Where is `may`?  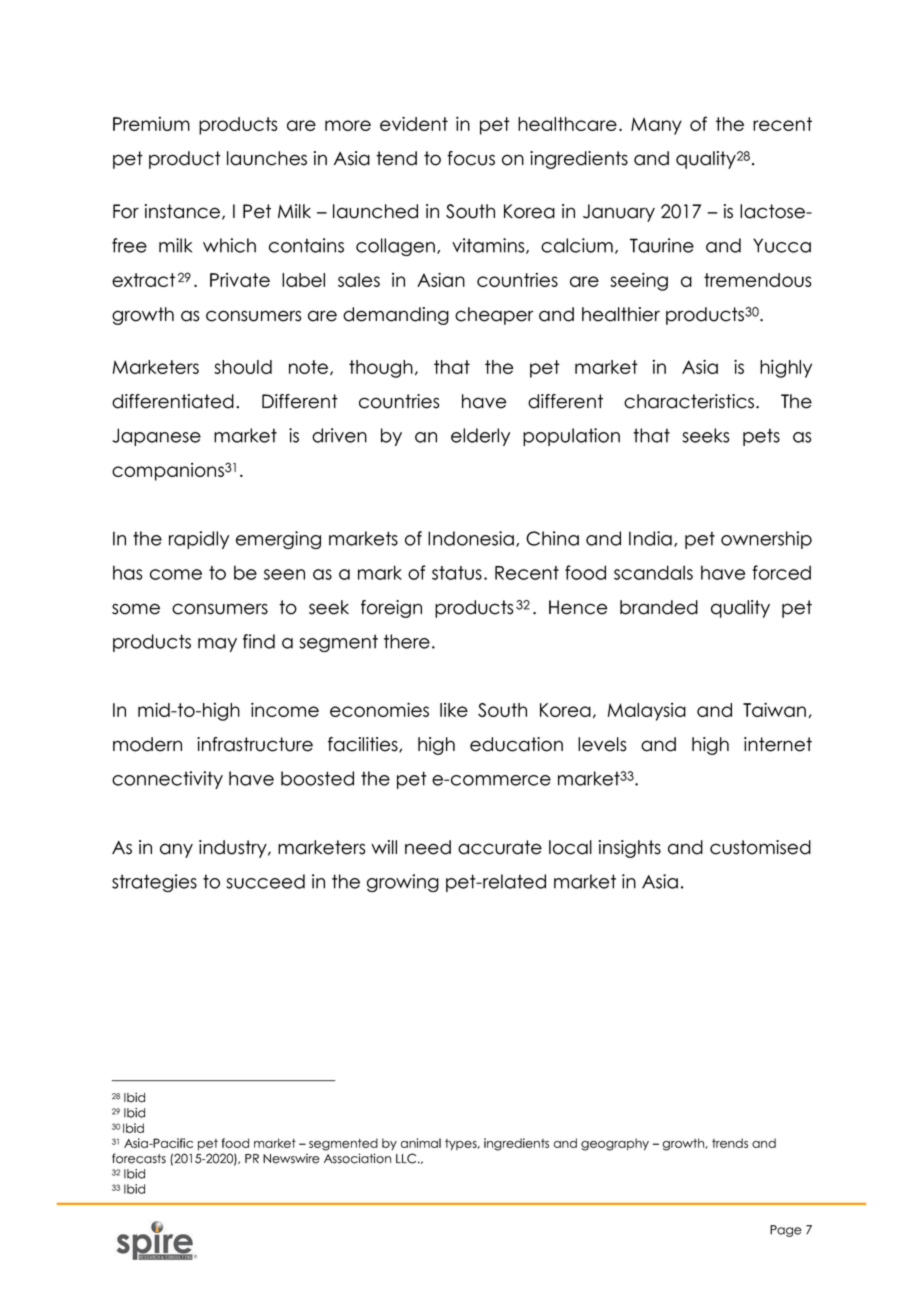 may is located at coordinates (217, 645).
